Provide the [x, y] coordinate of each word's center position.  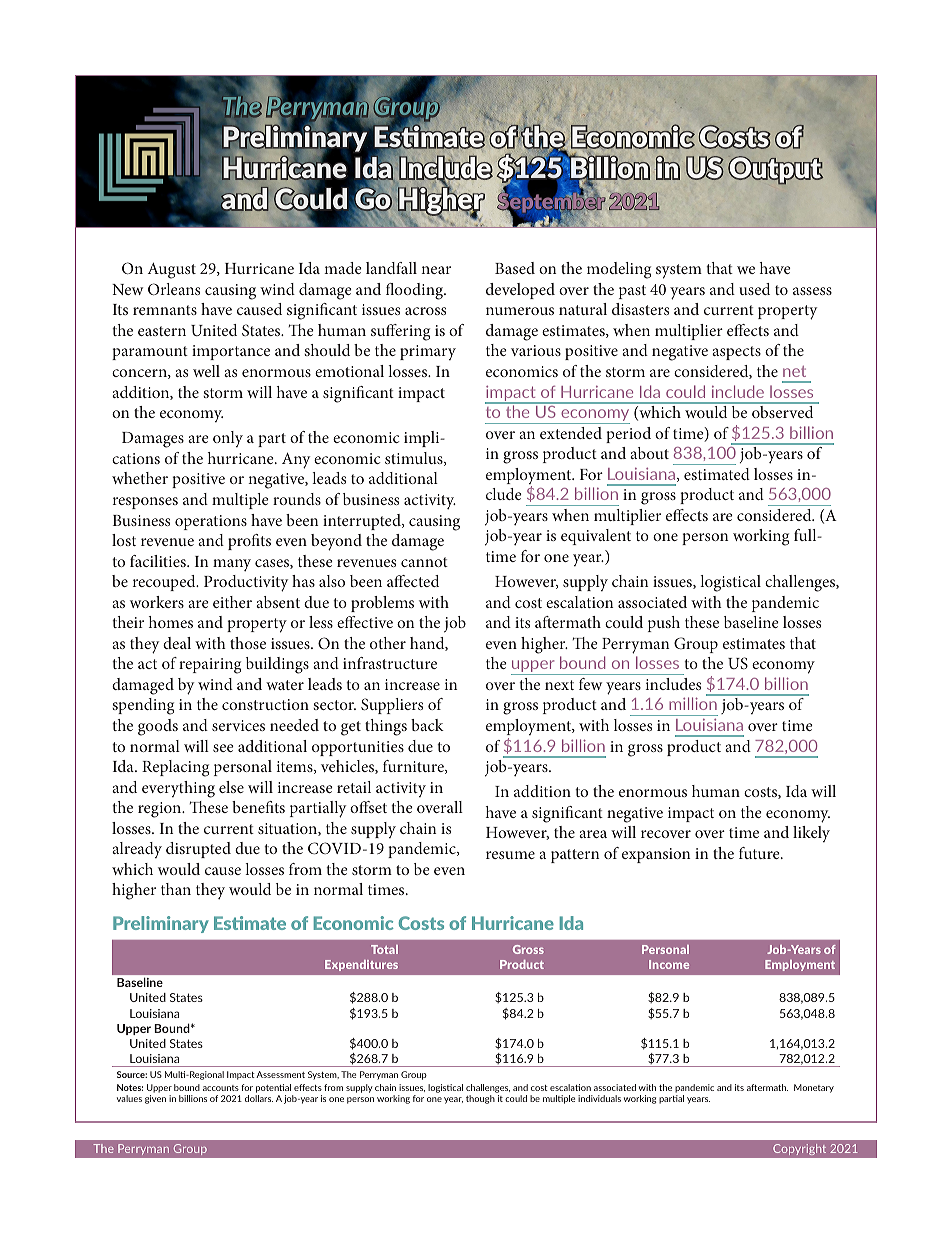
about [649, 453]
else [231, 787]
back [427, 725]
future [760, 853]
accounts [221, 1088]
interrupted [363, 522]
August [172, 271]
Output [775, 170]
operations [211, 522]
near [436, 270]
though [480, 1099]
